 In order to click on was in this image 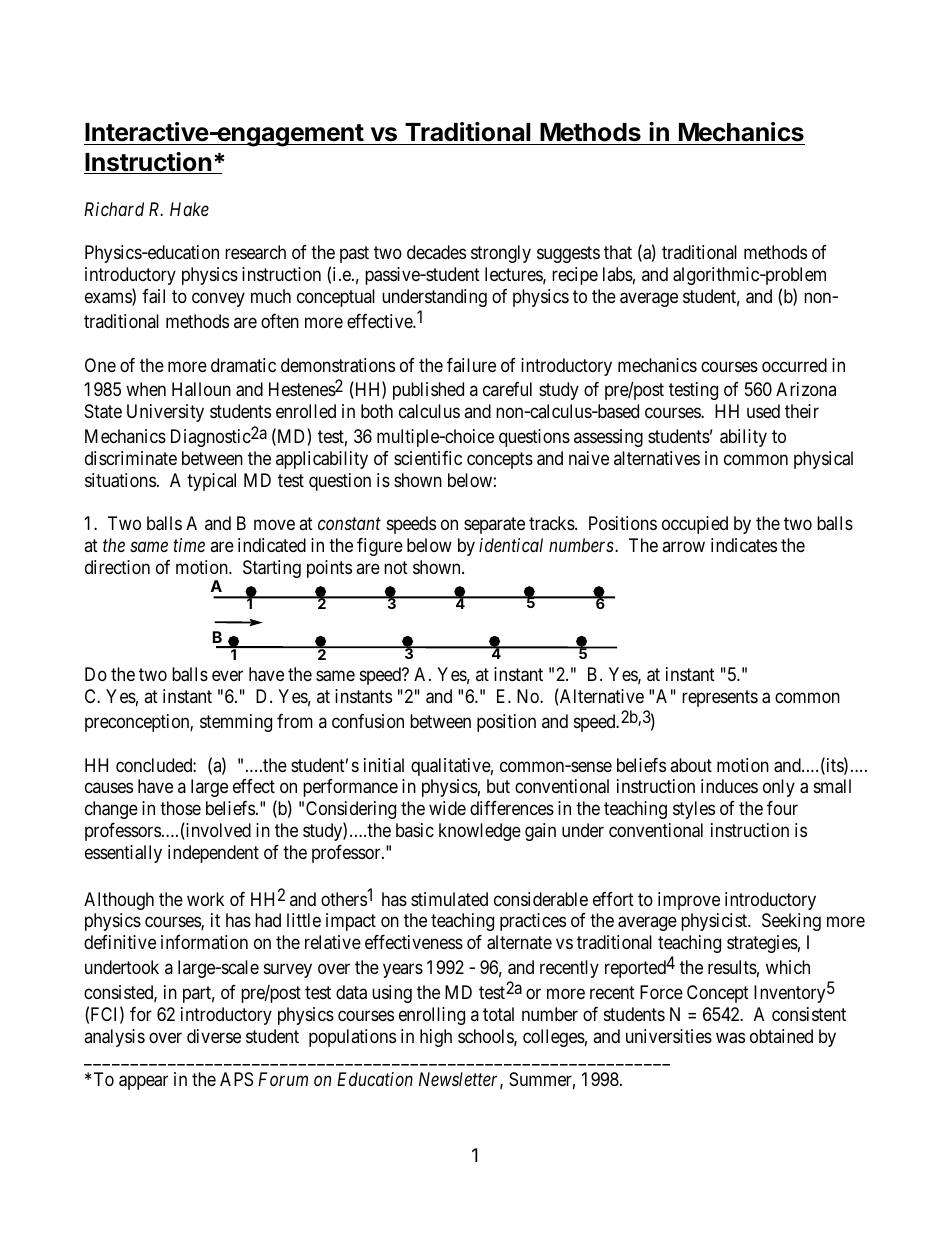, I will do `click(730, 1038)`.
